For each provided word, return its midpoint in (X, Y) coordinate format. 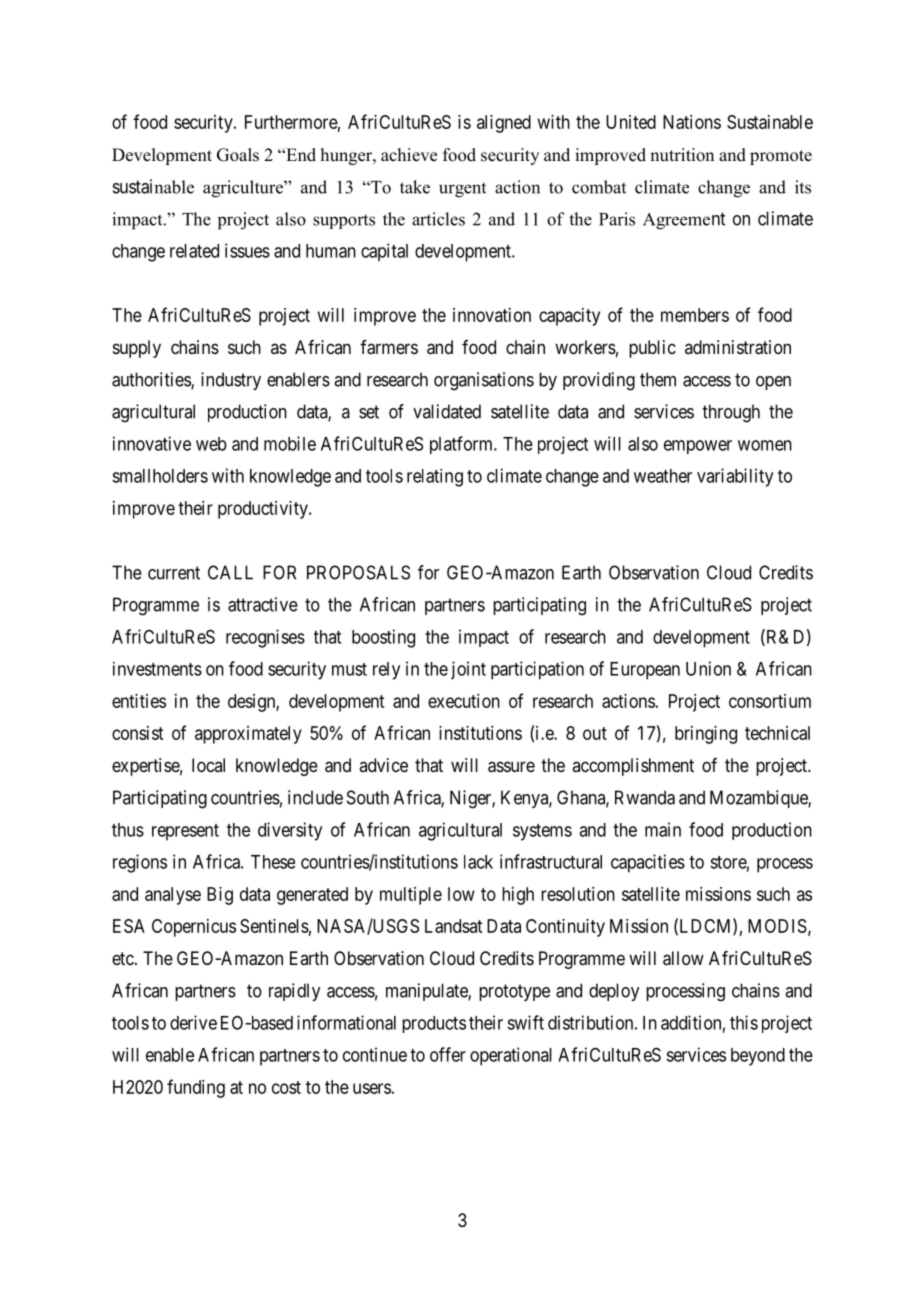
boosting (383, 638)
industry (231, 381)
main (663, 829)
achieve (409, 155)
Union (708, 668)
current (174, 573)
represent (185, 832)
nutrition (682, 155)
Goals (238, 155)
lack (478, 862)
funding (196, 1088)
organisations (484, 381)
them (658, 379)
